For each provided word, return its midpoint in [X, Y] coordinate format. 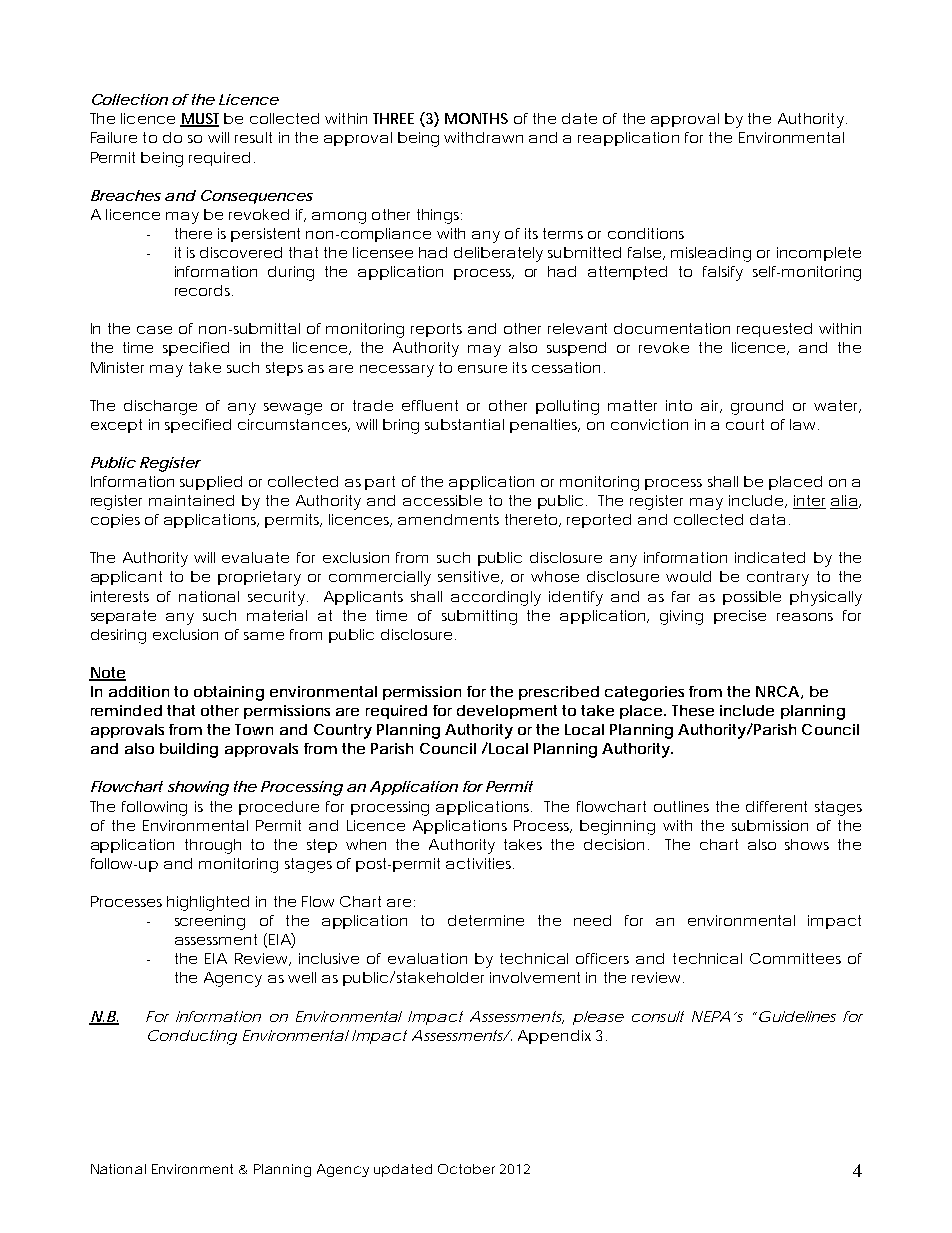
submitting [479, 617]
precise [740, 617]
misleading [711, 254]
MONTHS [476, 118]
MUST [199, 120]
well [302, 977]
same [264, 636]
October [466, 1169]
